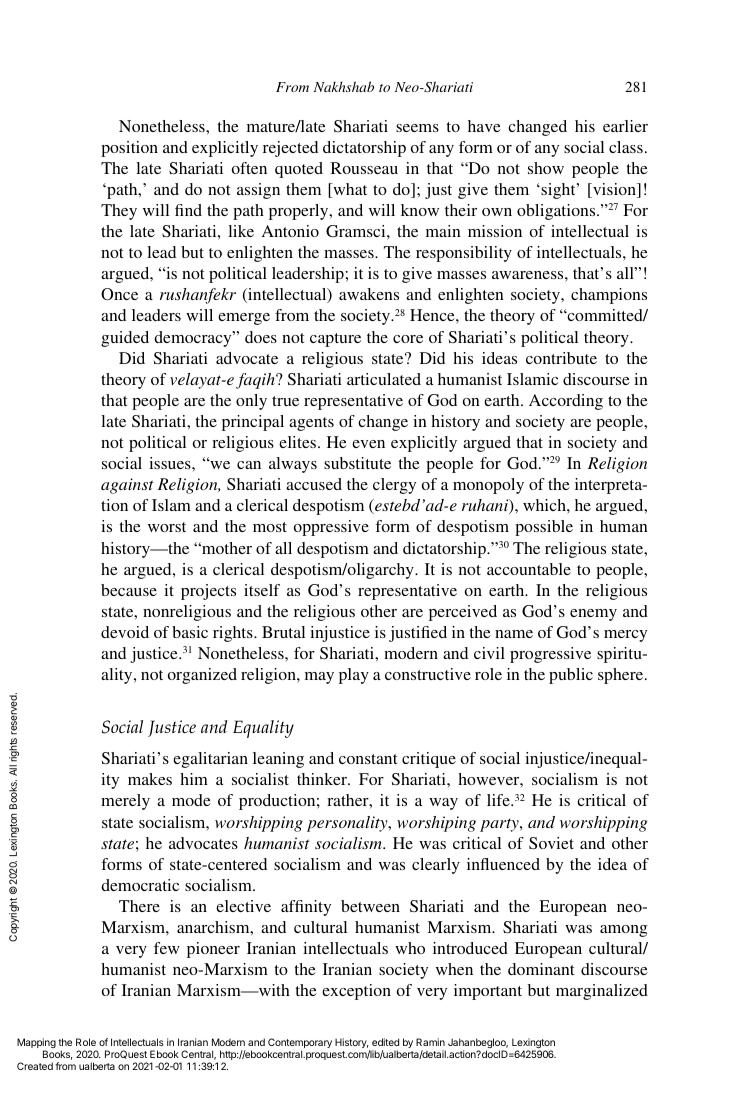 The height and width of the screenshot is (1094, 729). What do you see at coordinates (561, 358) in the screenshot?
I see `contribute` at bounding box center [561, 358].
